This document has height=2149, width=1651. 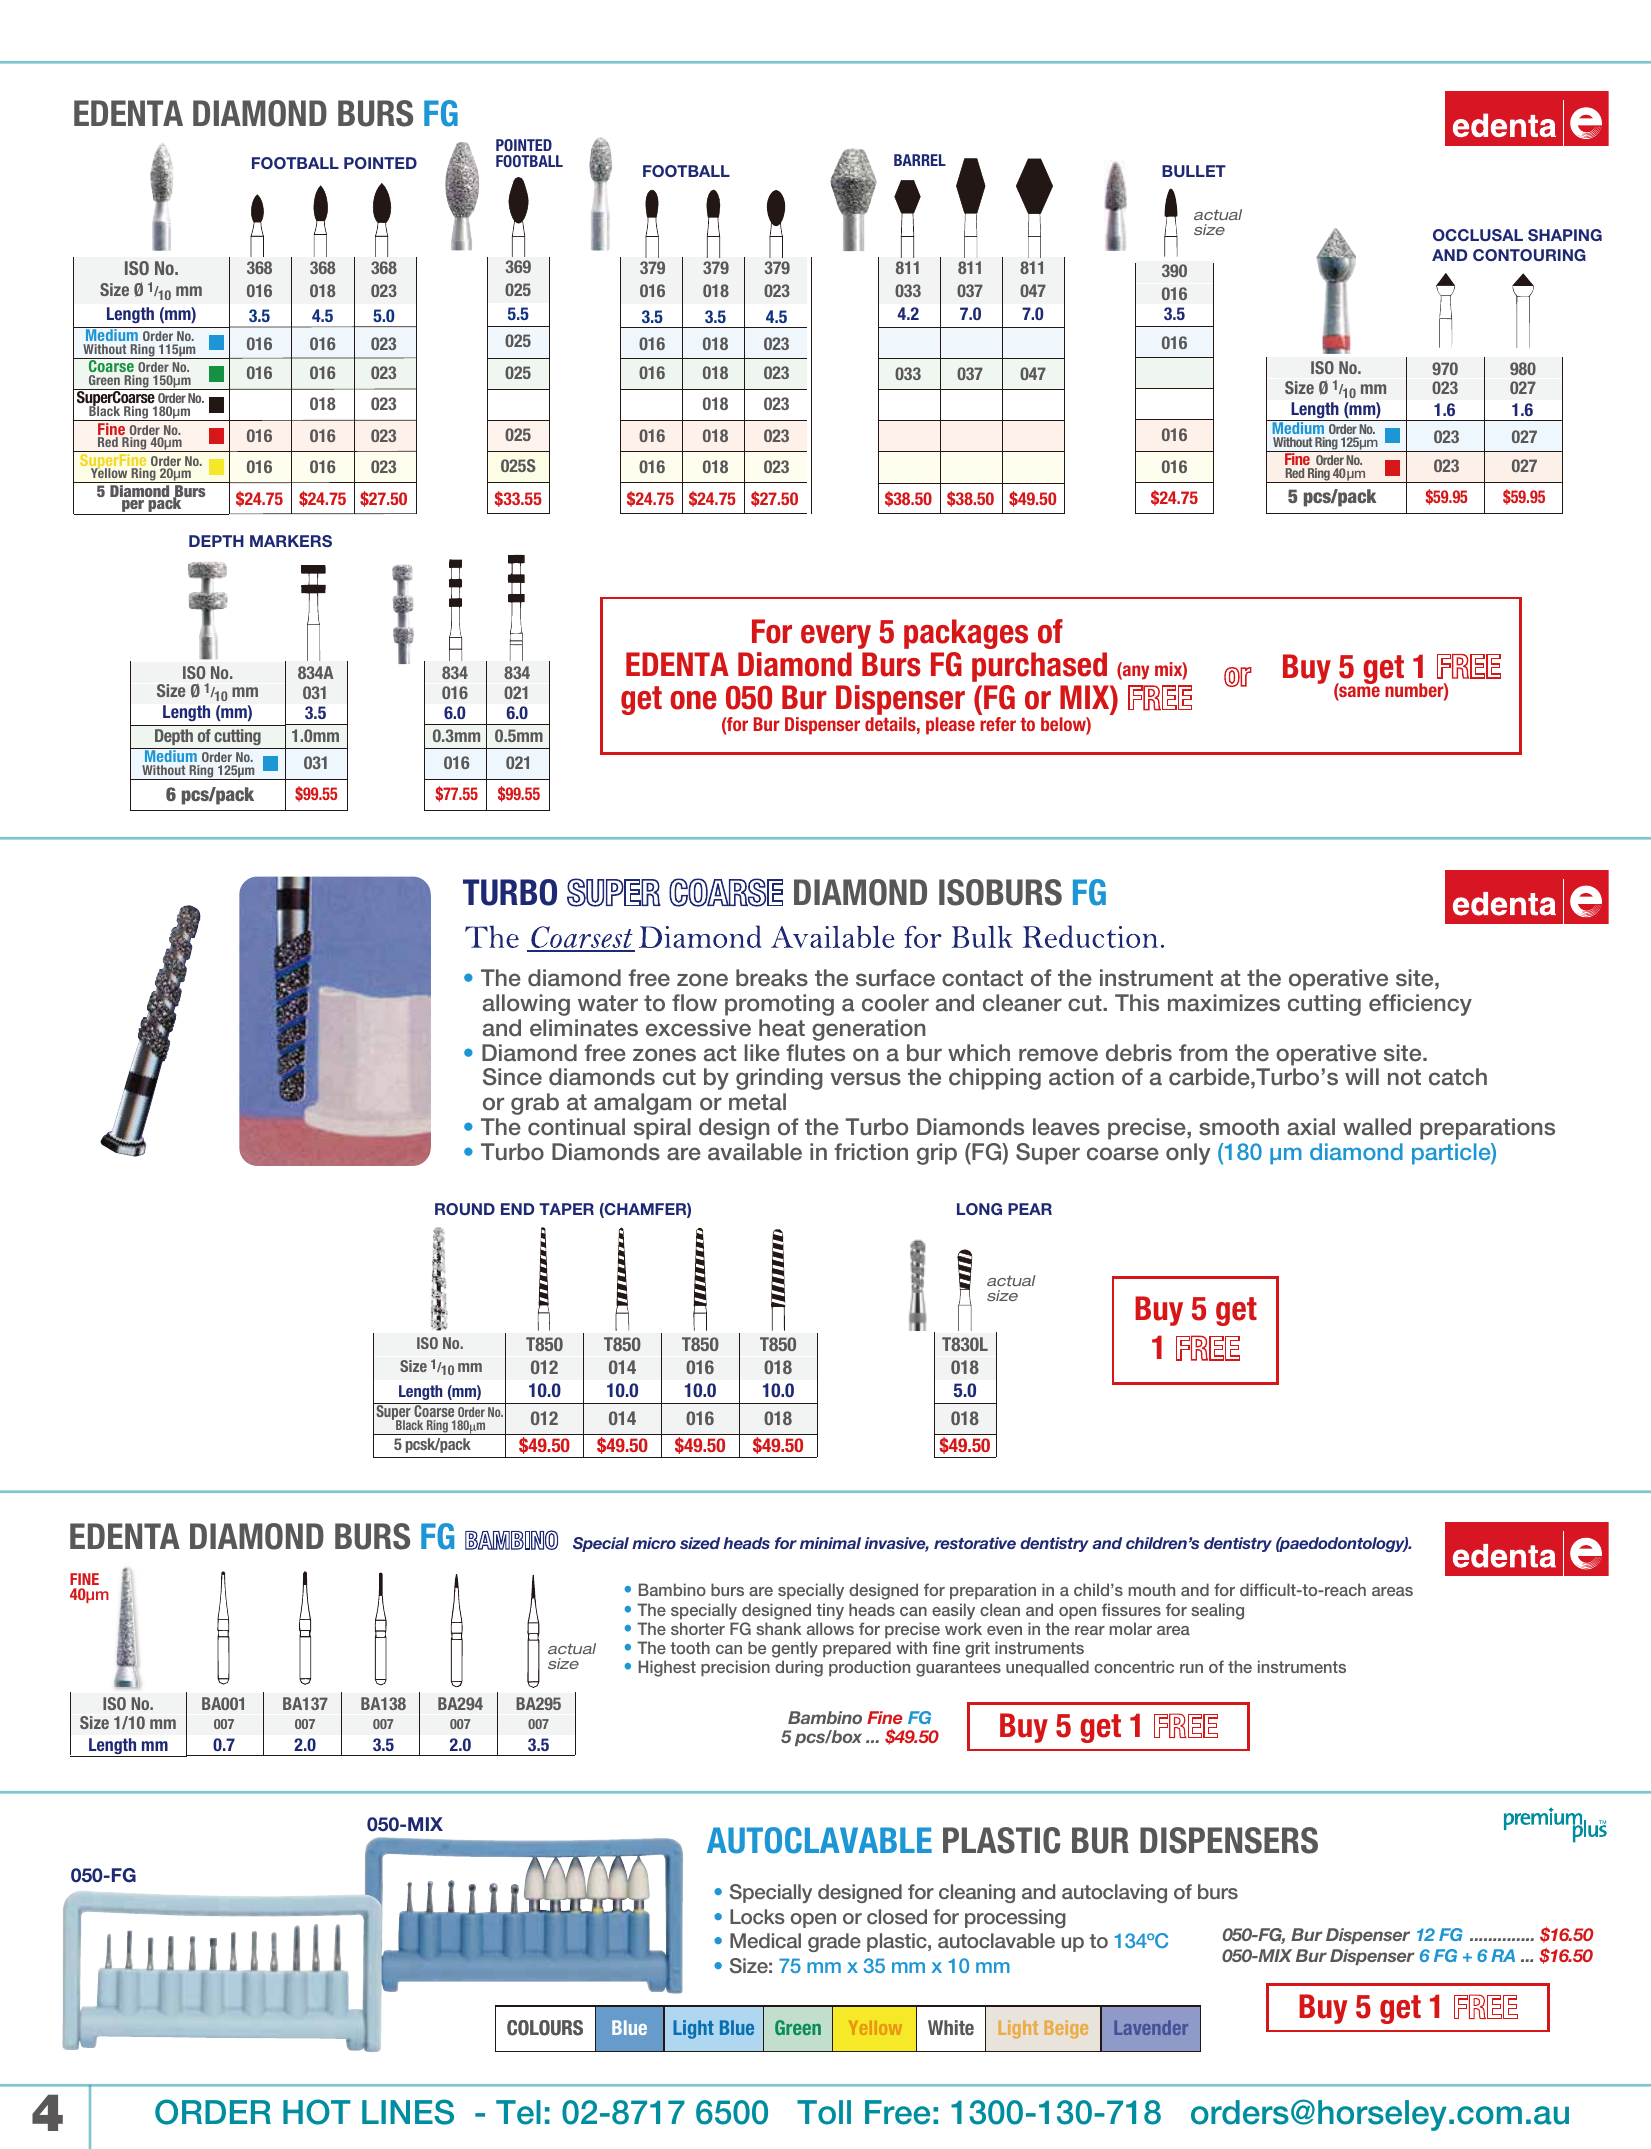 What do you see at coordinates (291, 541) in the document?
I see `MARKERS` at bounding box center [291, 541].
